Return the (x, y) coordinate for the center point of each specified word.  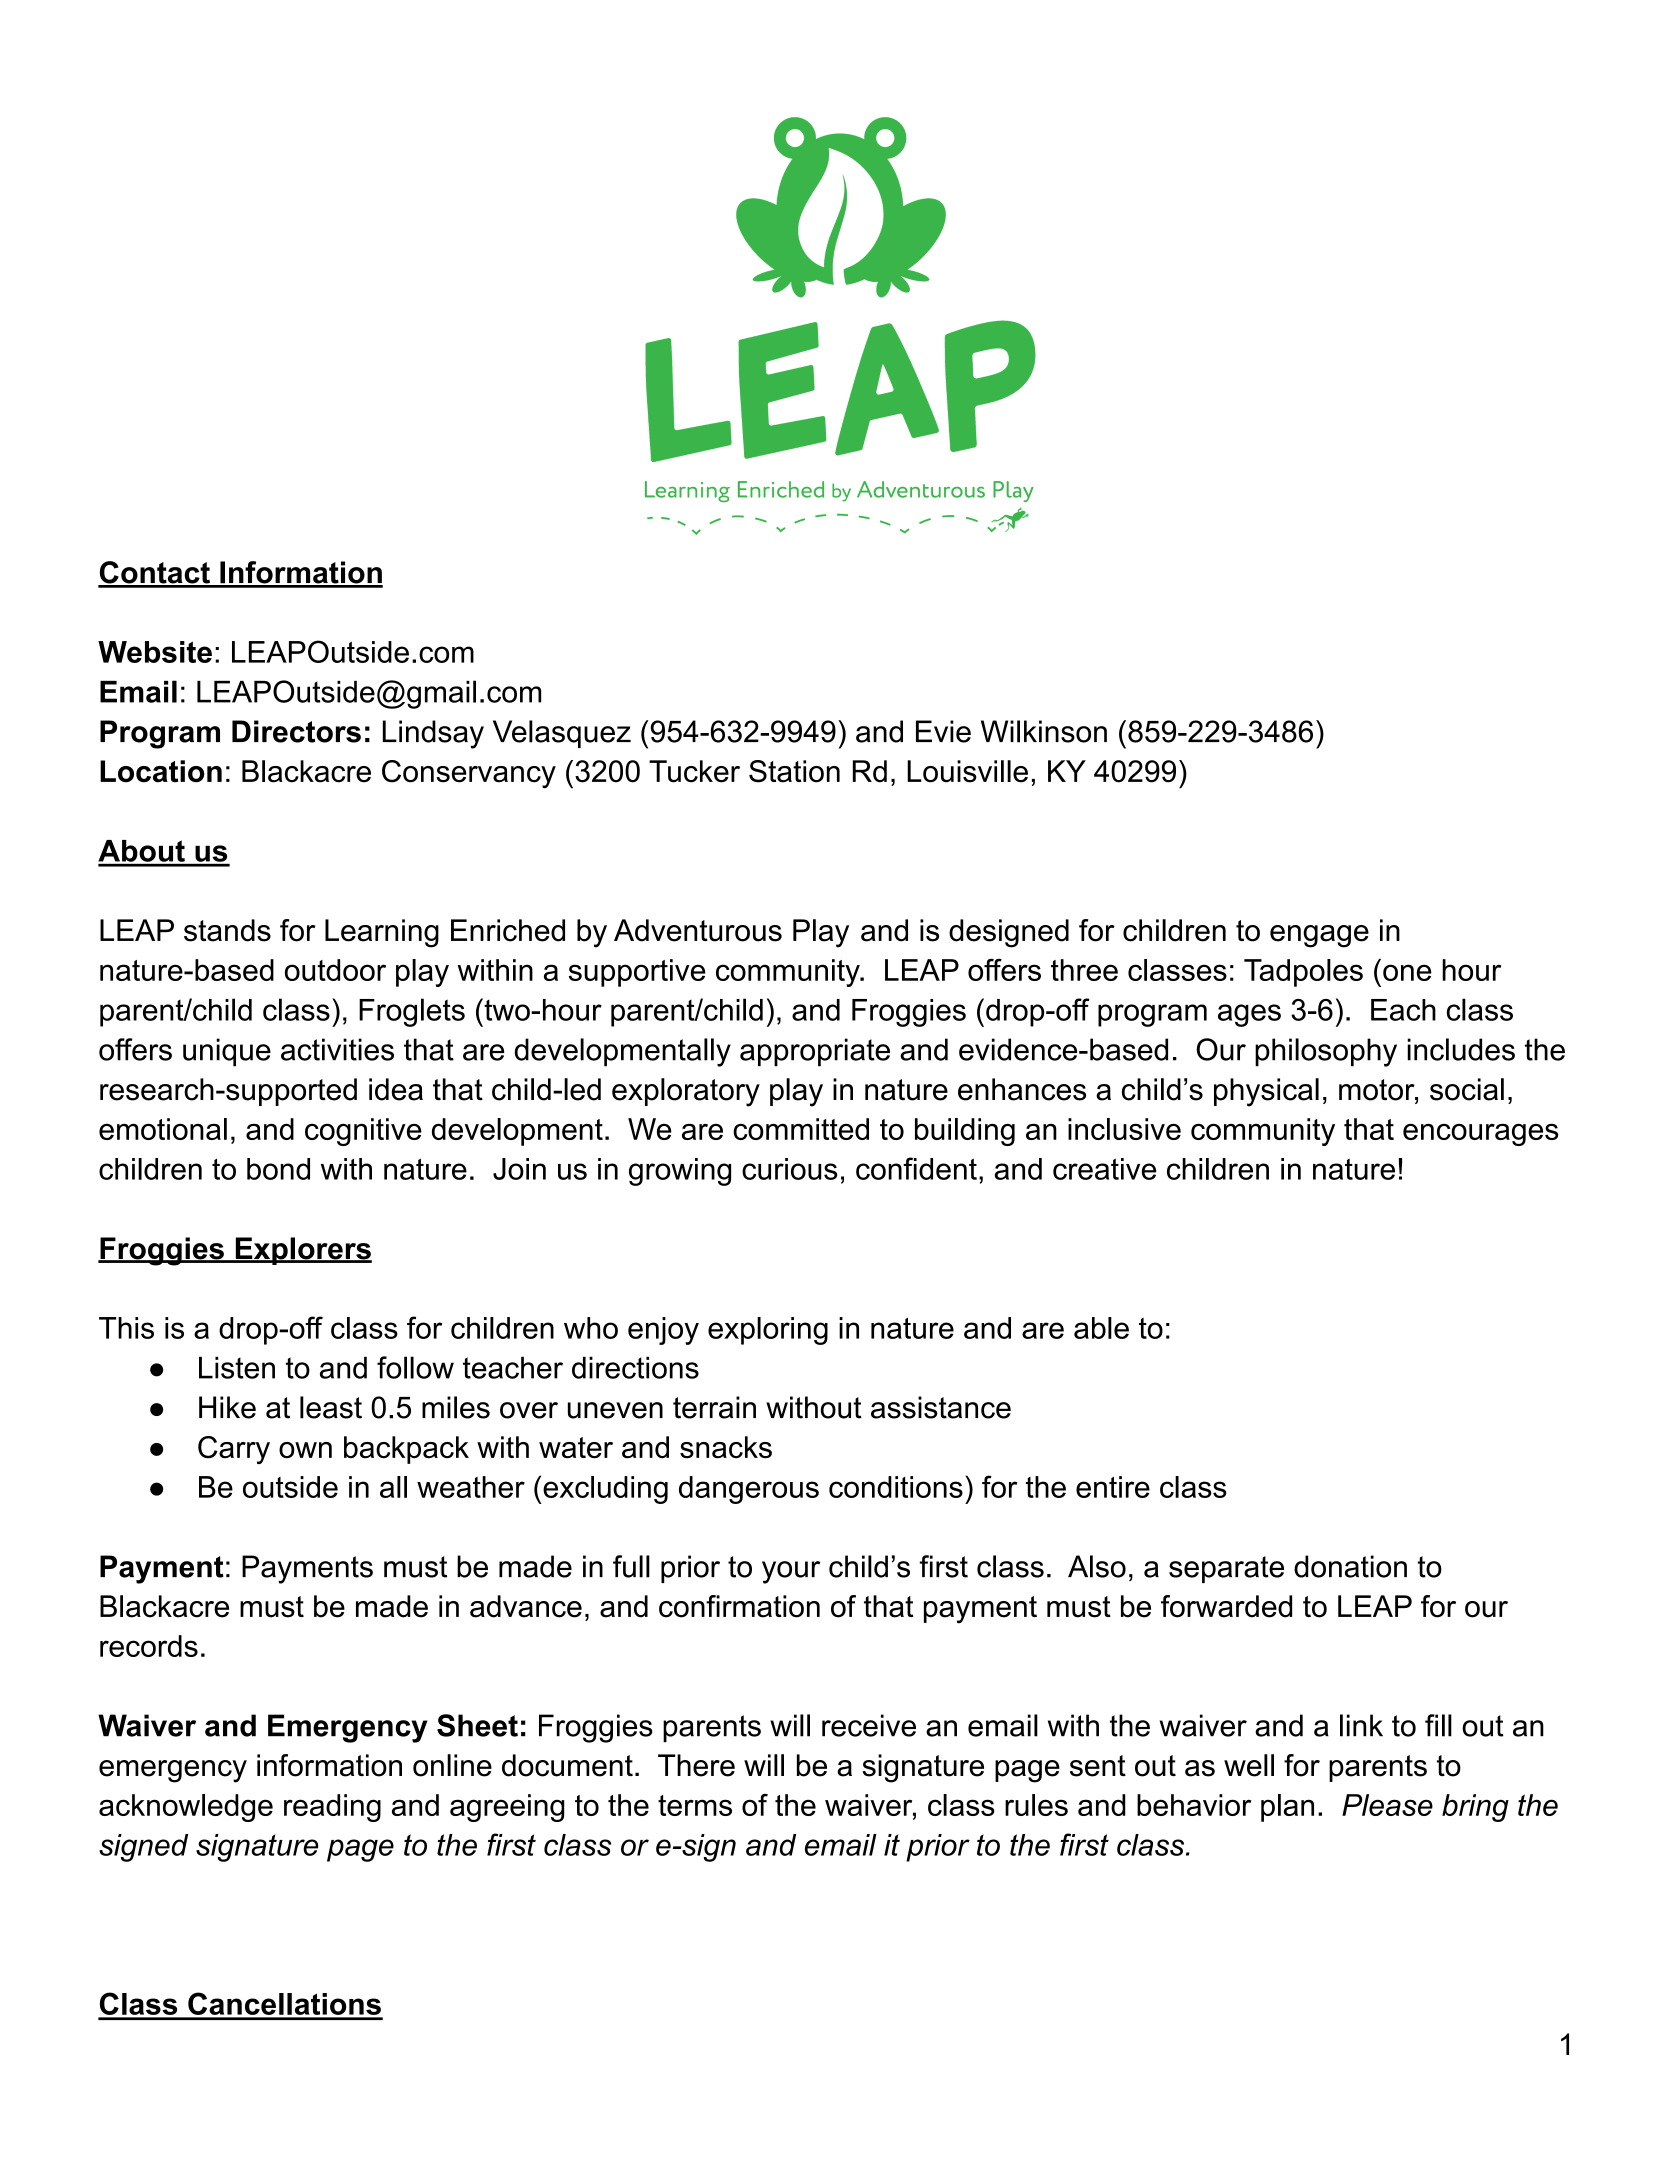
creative (1104, 1169)
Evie (943, 731)
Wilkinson (1044, 731)
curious (790, 1169)
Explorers (302, 1251)
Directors (296, 731)
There (696, 1765)
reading (332, 1808)
